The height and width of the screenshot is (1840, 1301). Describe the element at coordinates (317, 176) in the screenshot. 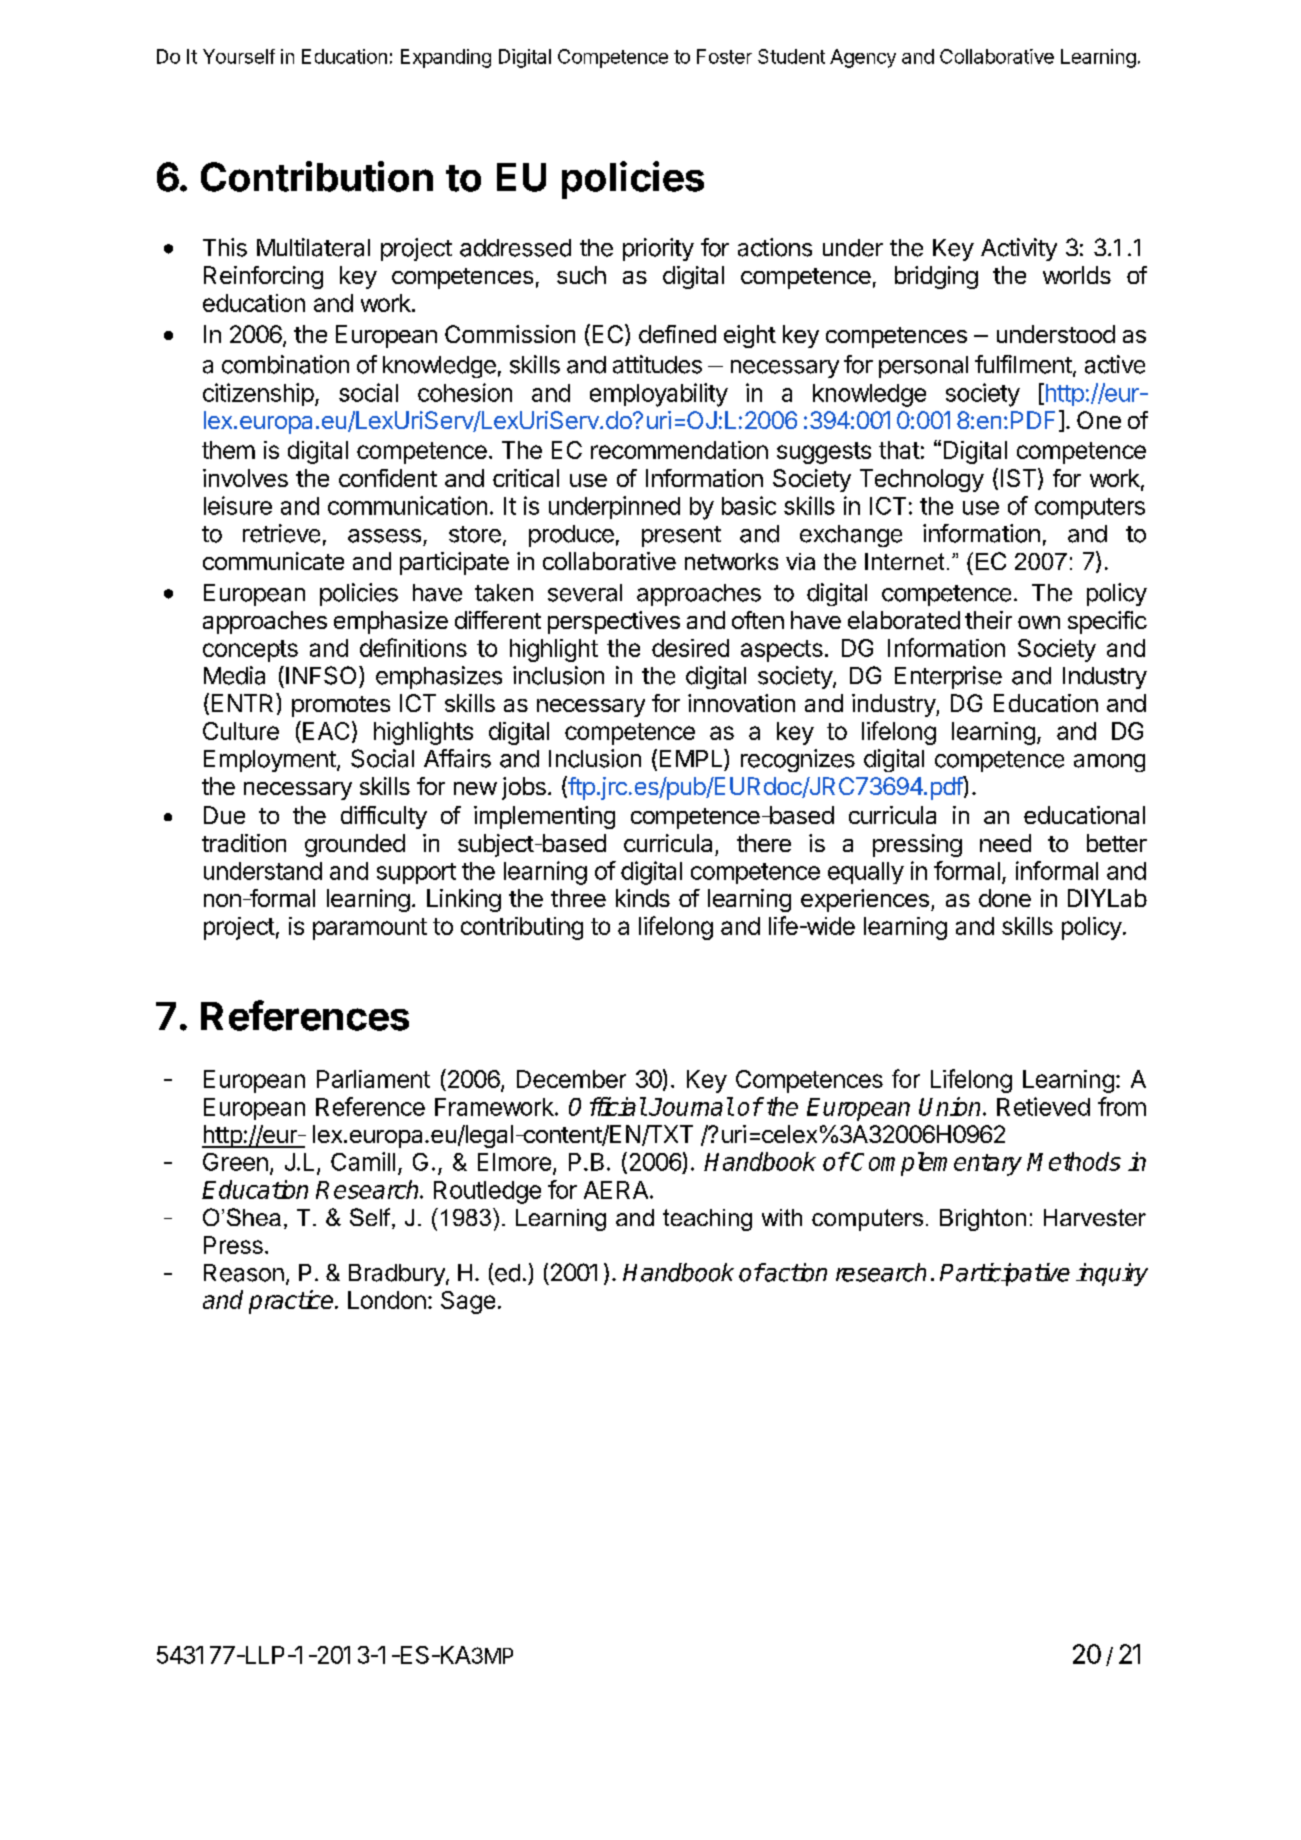

I see `Contribution` at that location.
